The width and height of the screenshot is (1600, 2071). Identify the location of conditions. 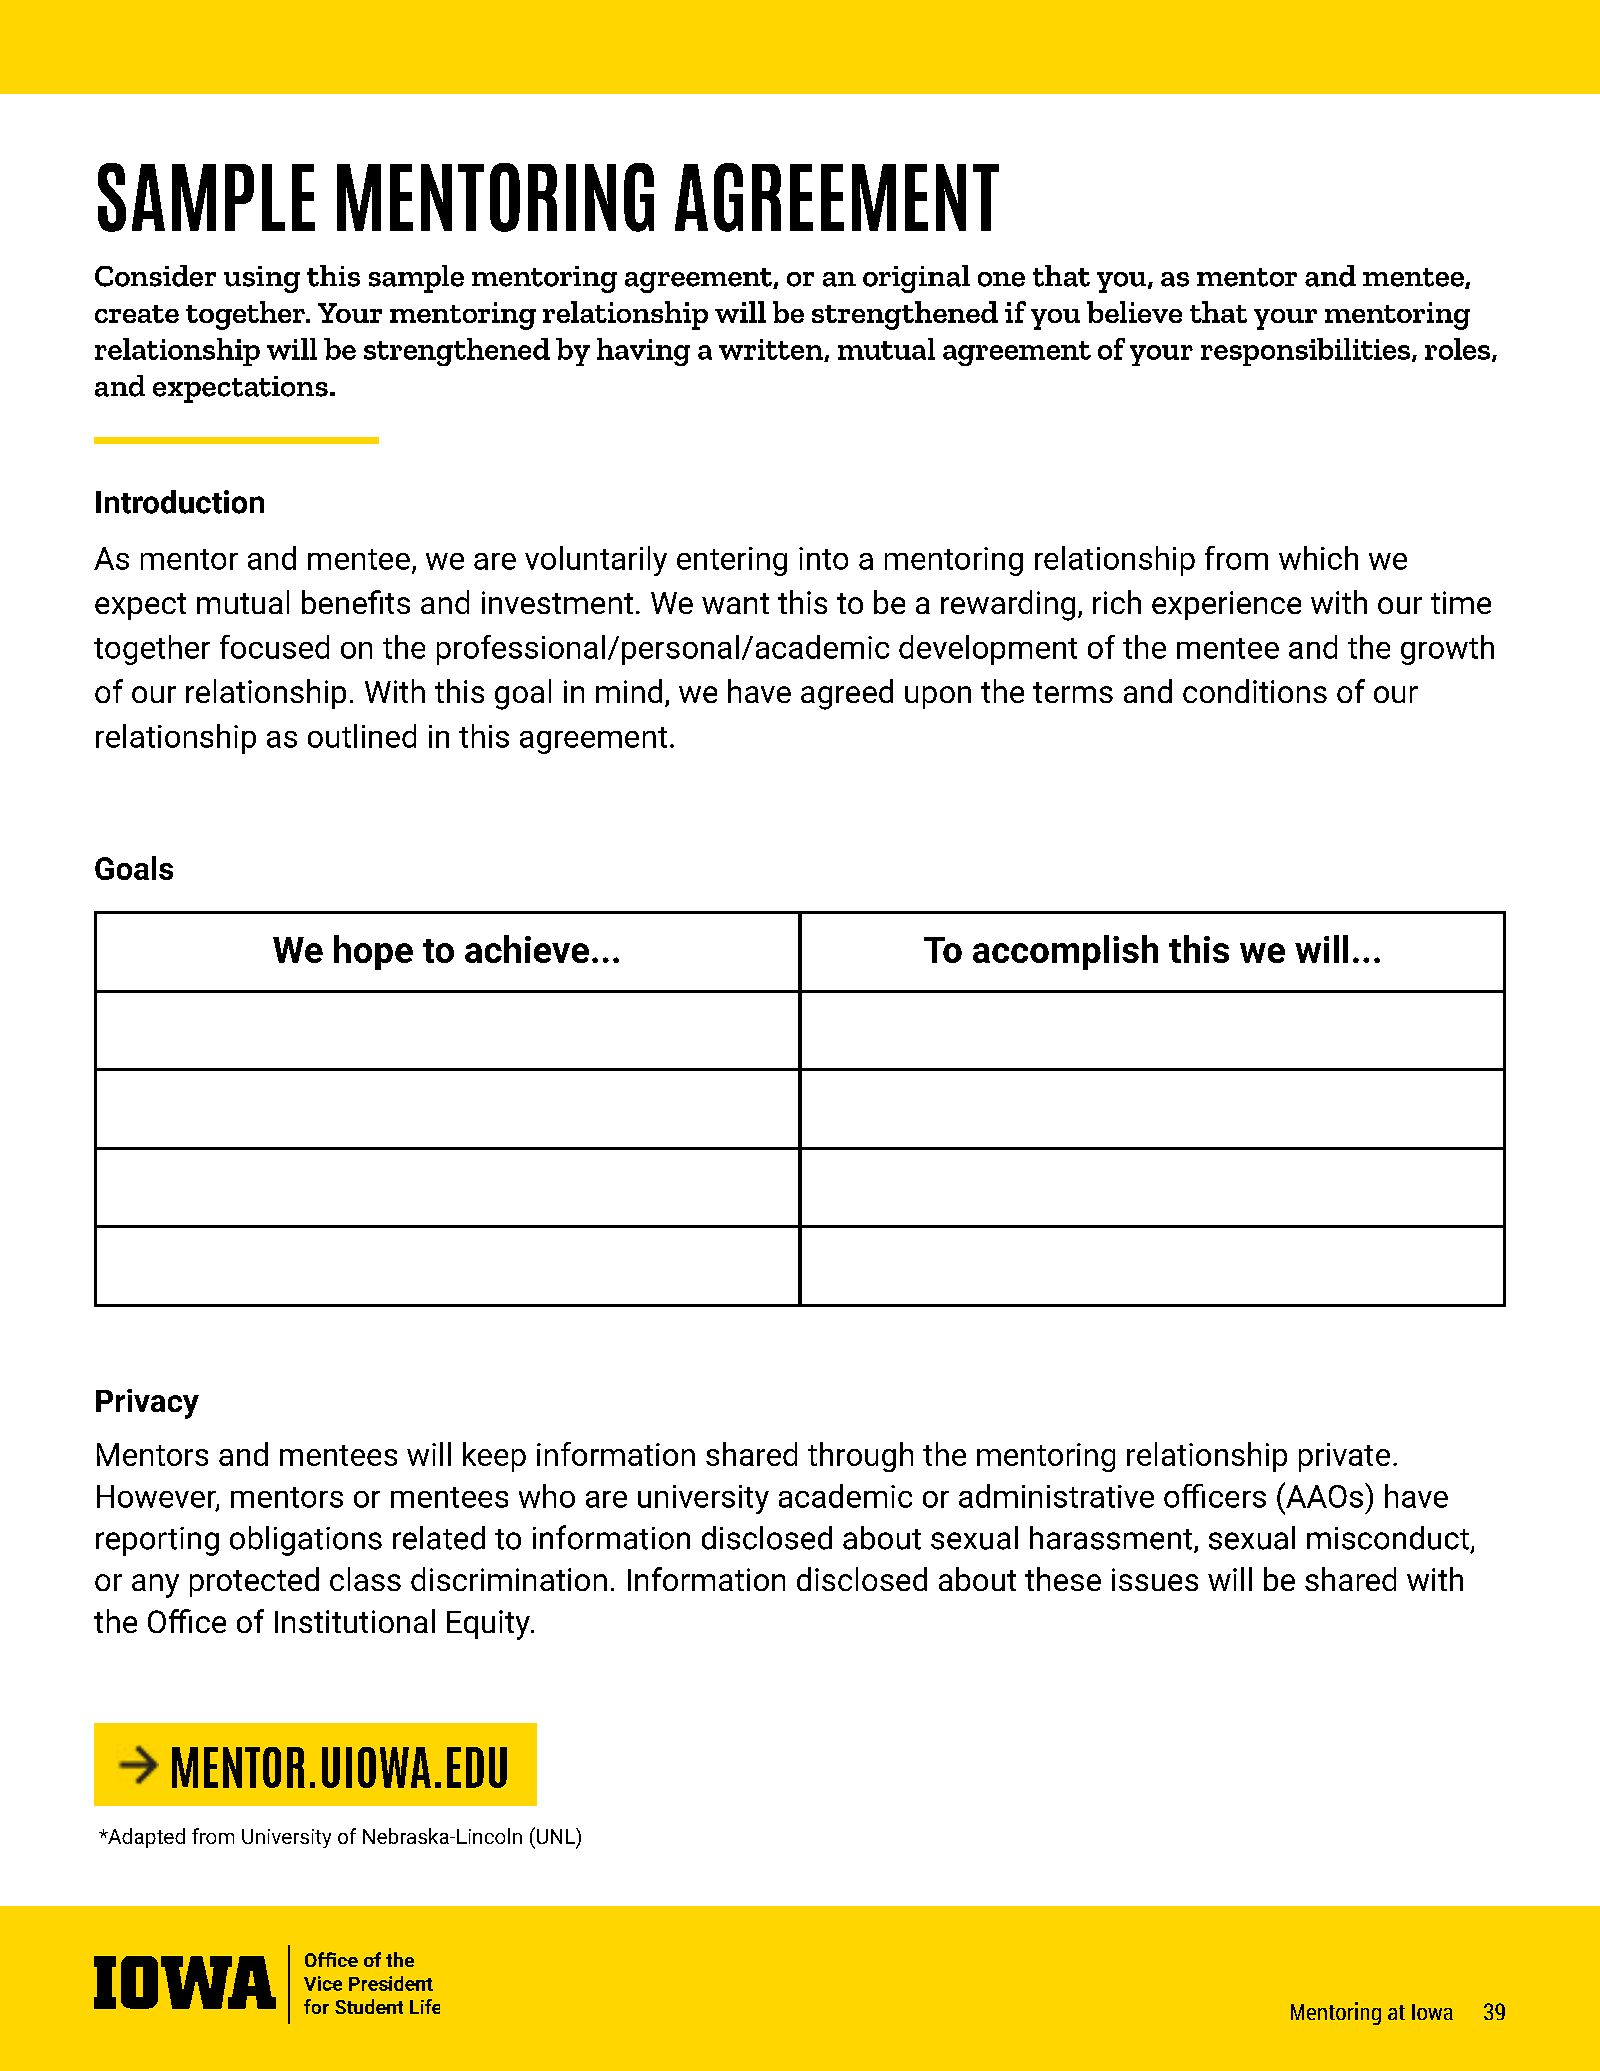
(1255, 691).
